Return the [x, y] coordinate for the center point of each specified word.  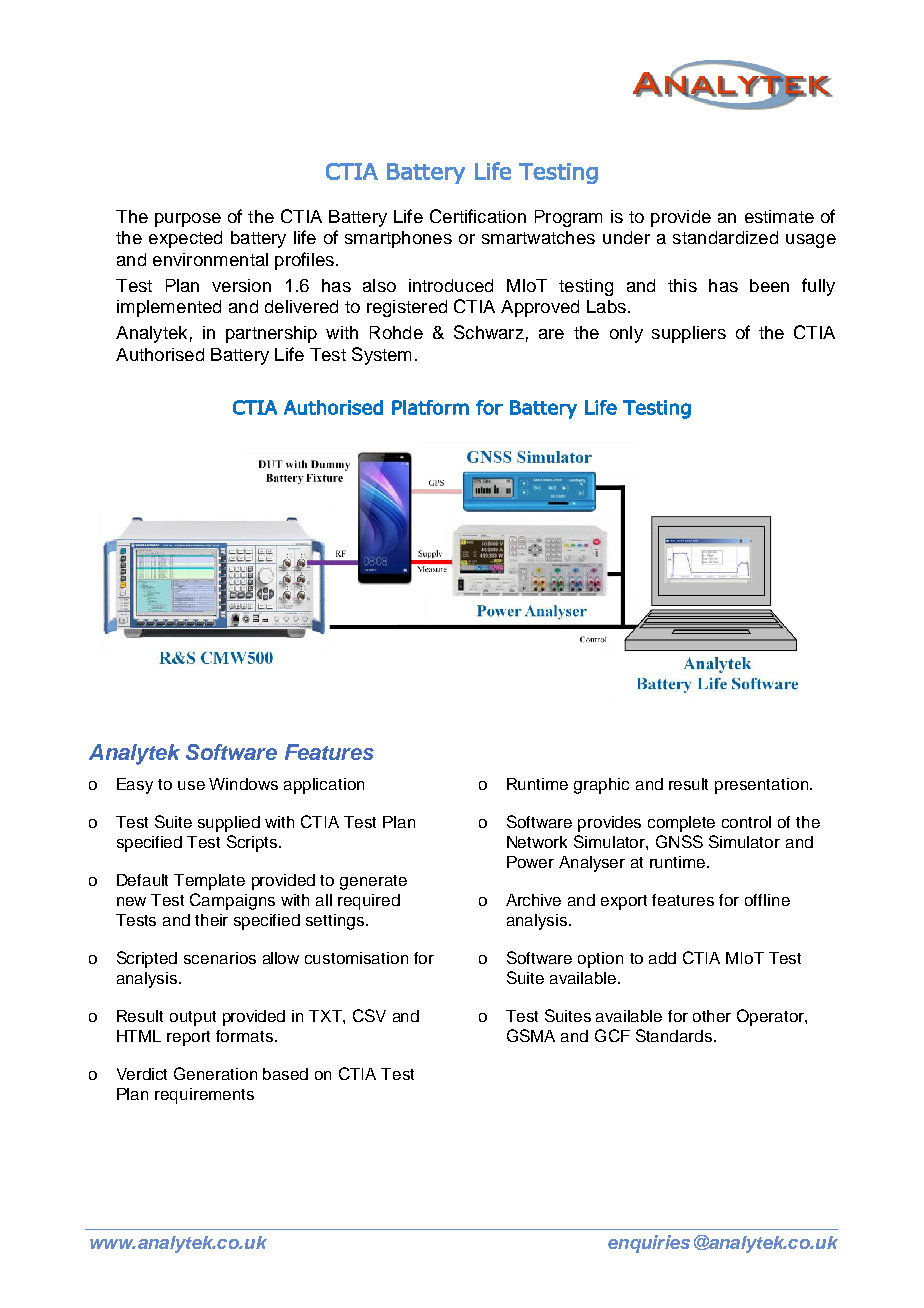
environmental [210, 259]
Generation [215, 1073]
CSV [369, 1015]
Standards [675, 1035]
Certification [478, 216]
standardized [725, 237]
